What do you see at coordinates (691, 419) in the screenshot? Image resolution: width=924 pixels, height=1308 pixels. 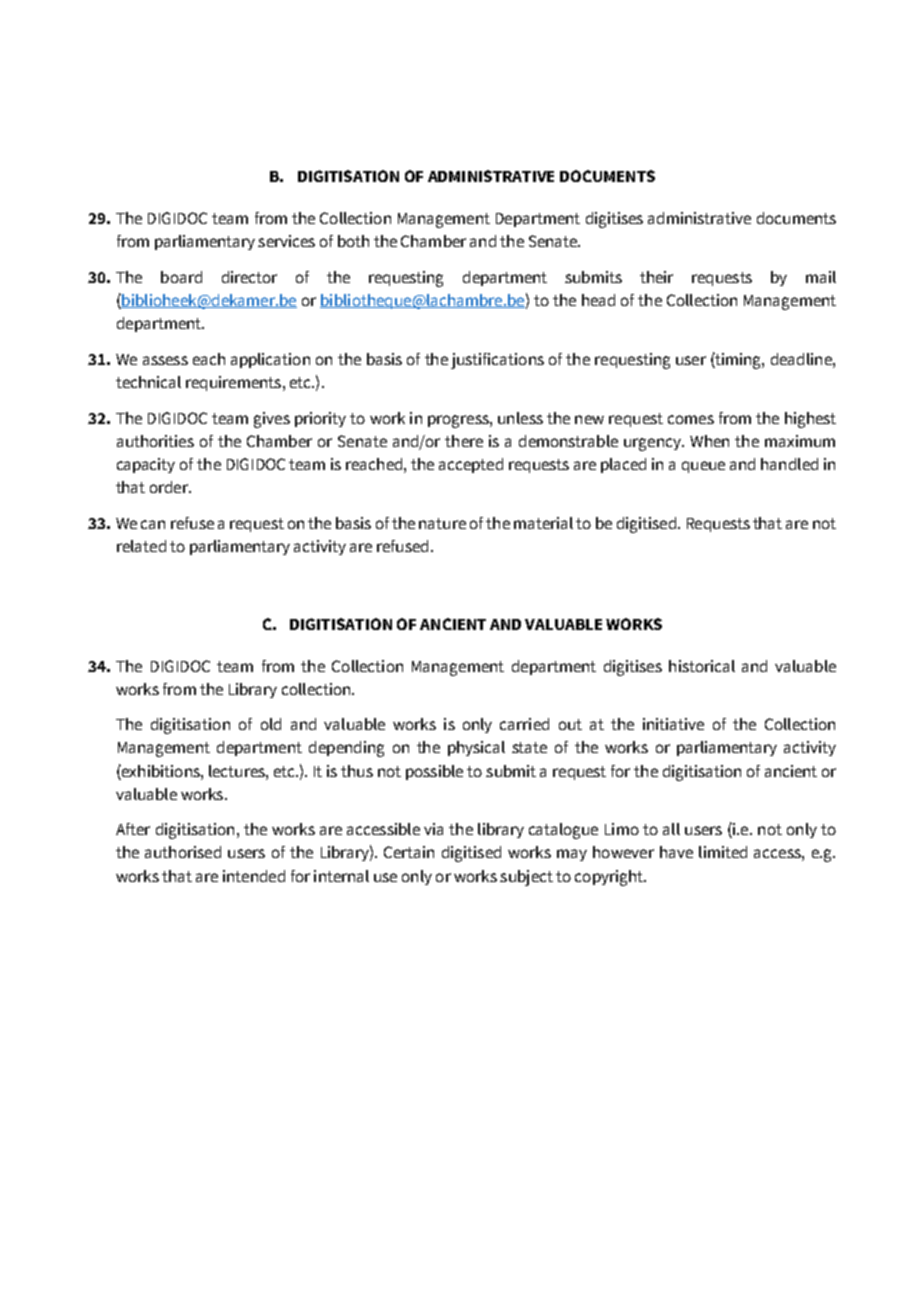 I see `comes` at bounding box center [691, 419].
